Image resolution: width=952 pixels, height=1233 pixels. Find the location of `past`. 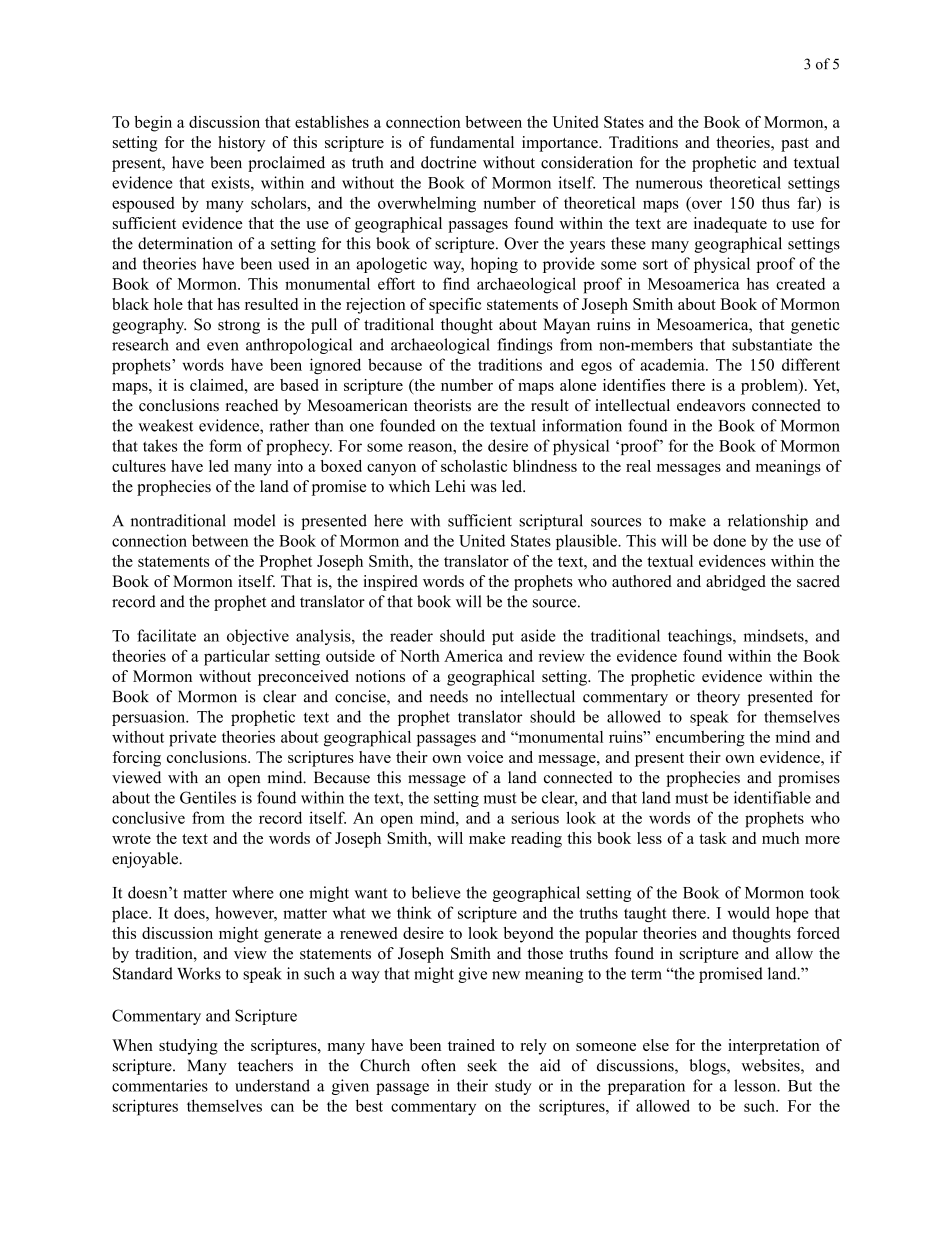

past is located at coordinates (795, 145).
